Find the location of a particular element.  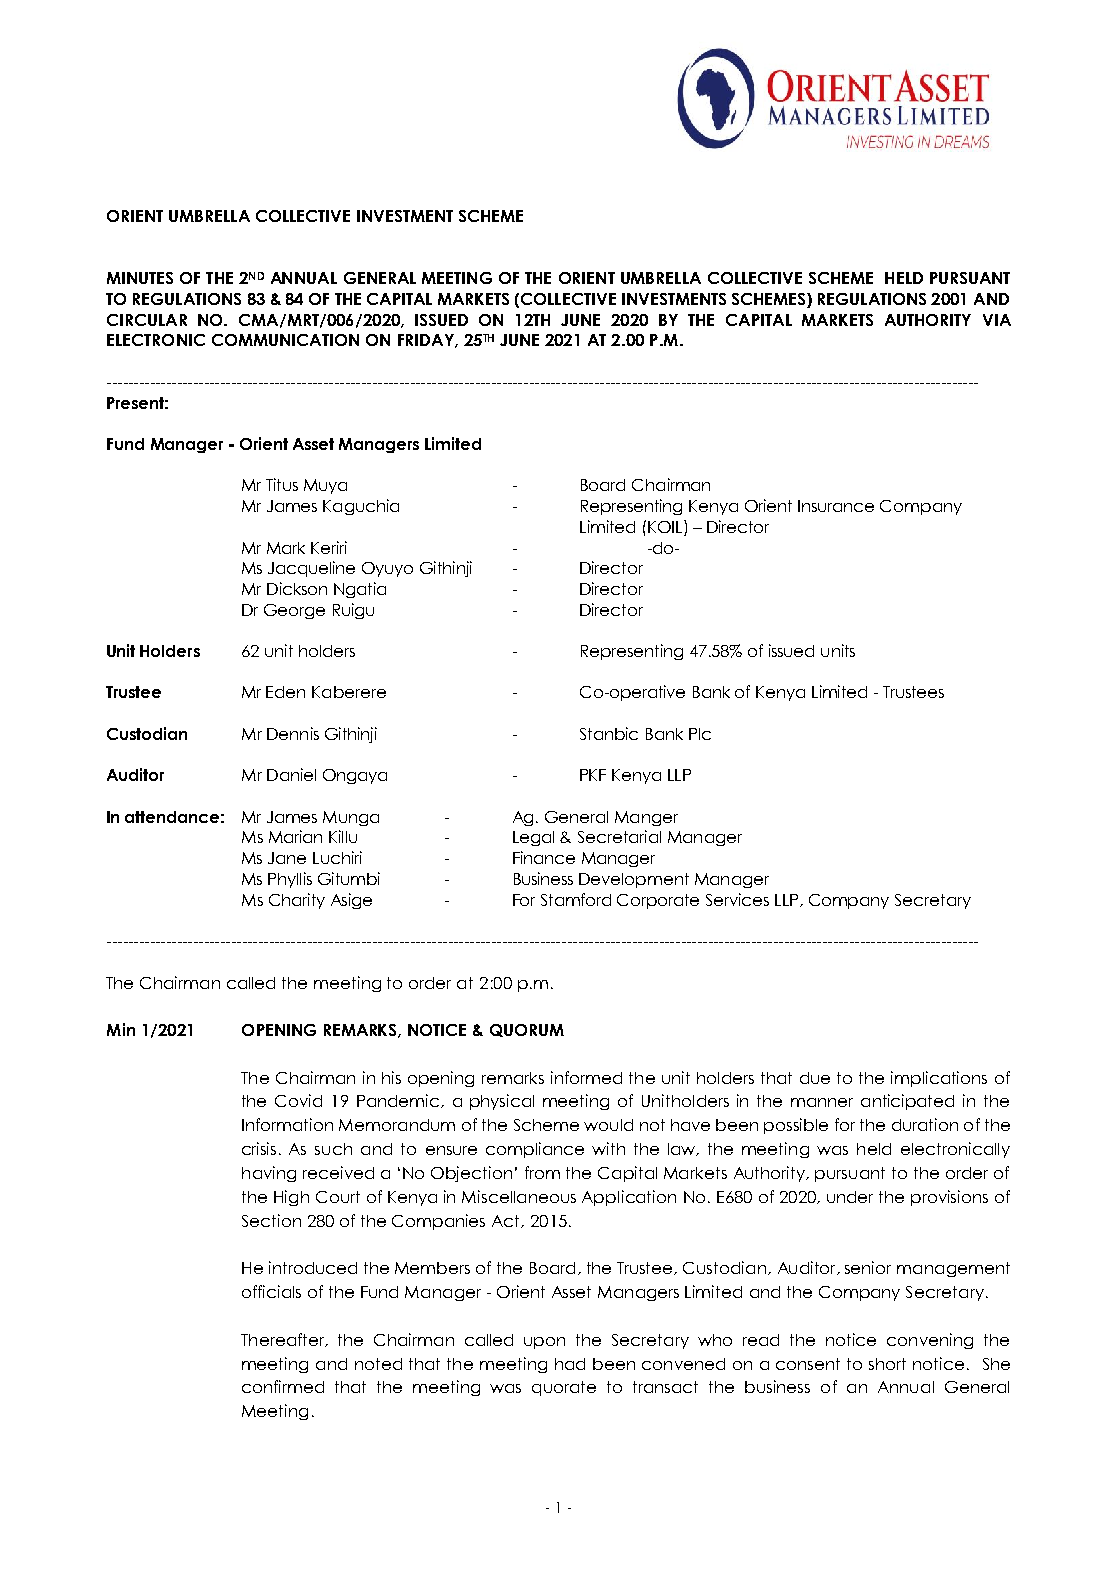

had is located at coordinates (570, 1364).
